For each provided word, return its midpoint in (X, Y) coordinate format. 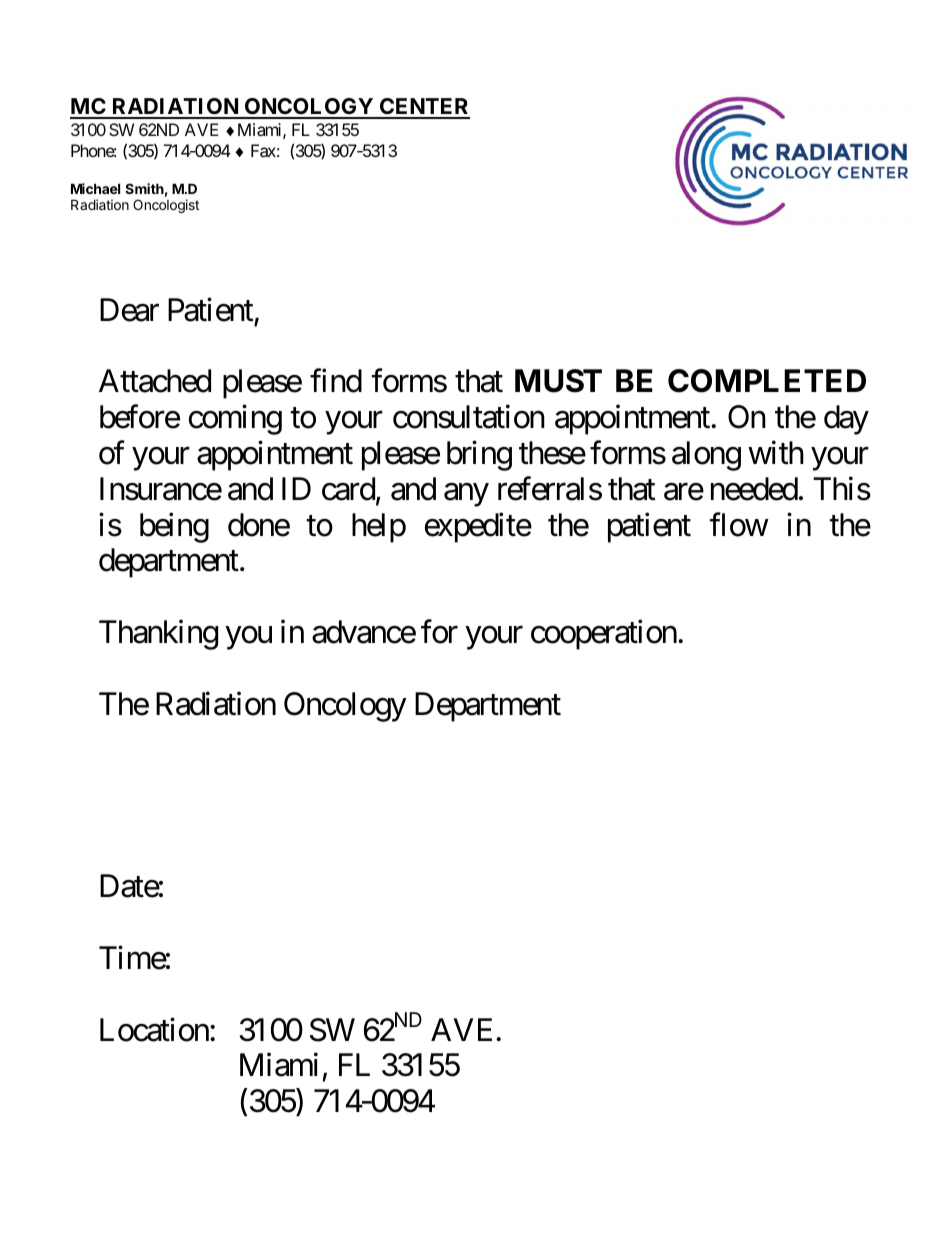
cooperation (604, 635)
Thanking (158, 635)
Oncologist (166, 206)
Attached (155, 381)
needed (754, 489)
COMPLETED (767, 381)
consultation (469, 417)
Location (154, 1029)
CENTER (424, 108)
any (466, 495)
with (776, 452)
